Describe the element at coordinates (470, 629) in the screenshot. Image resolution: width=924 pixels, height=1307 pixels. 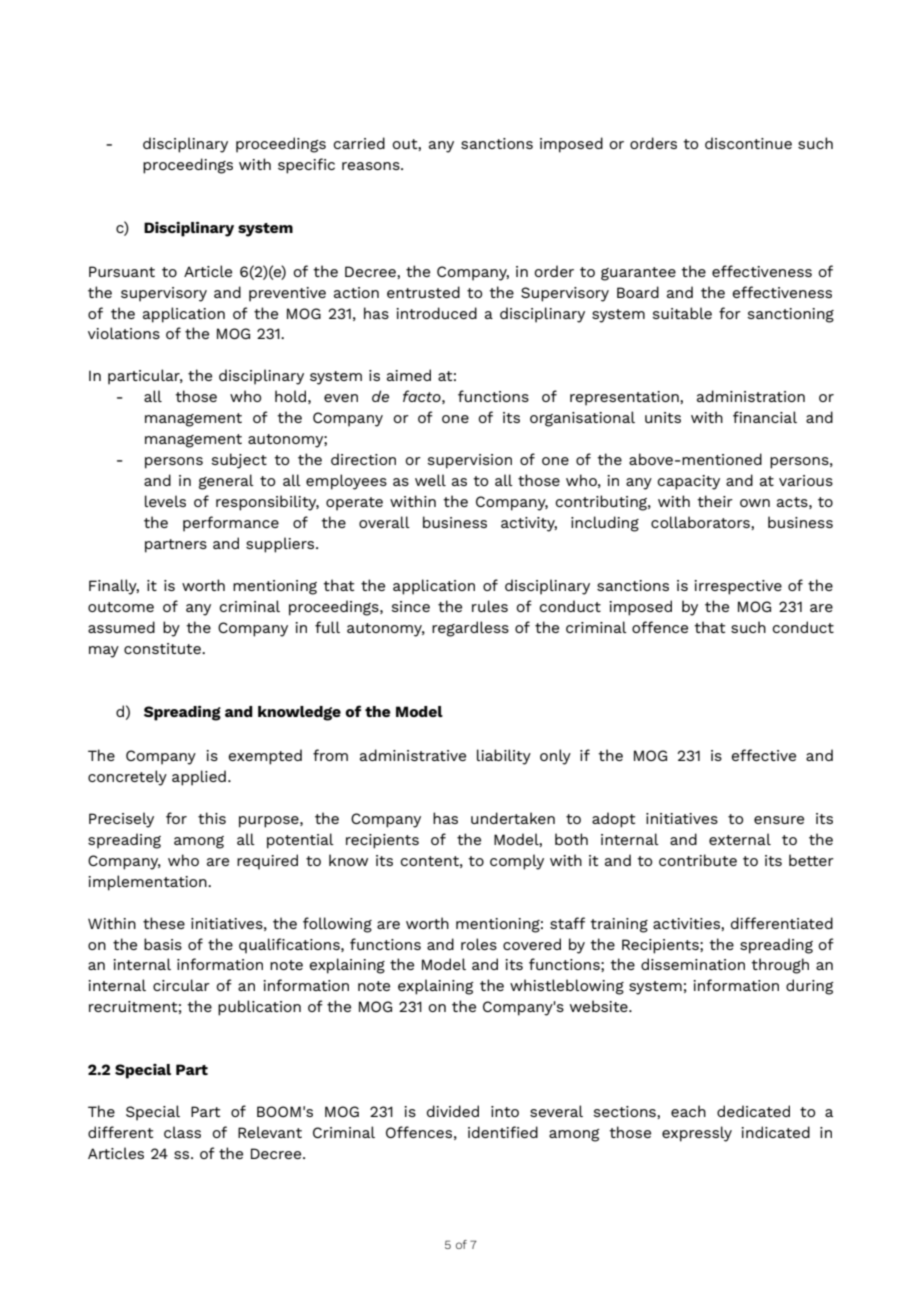
I see `regardless` at that location.
